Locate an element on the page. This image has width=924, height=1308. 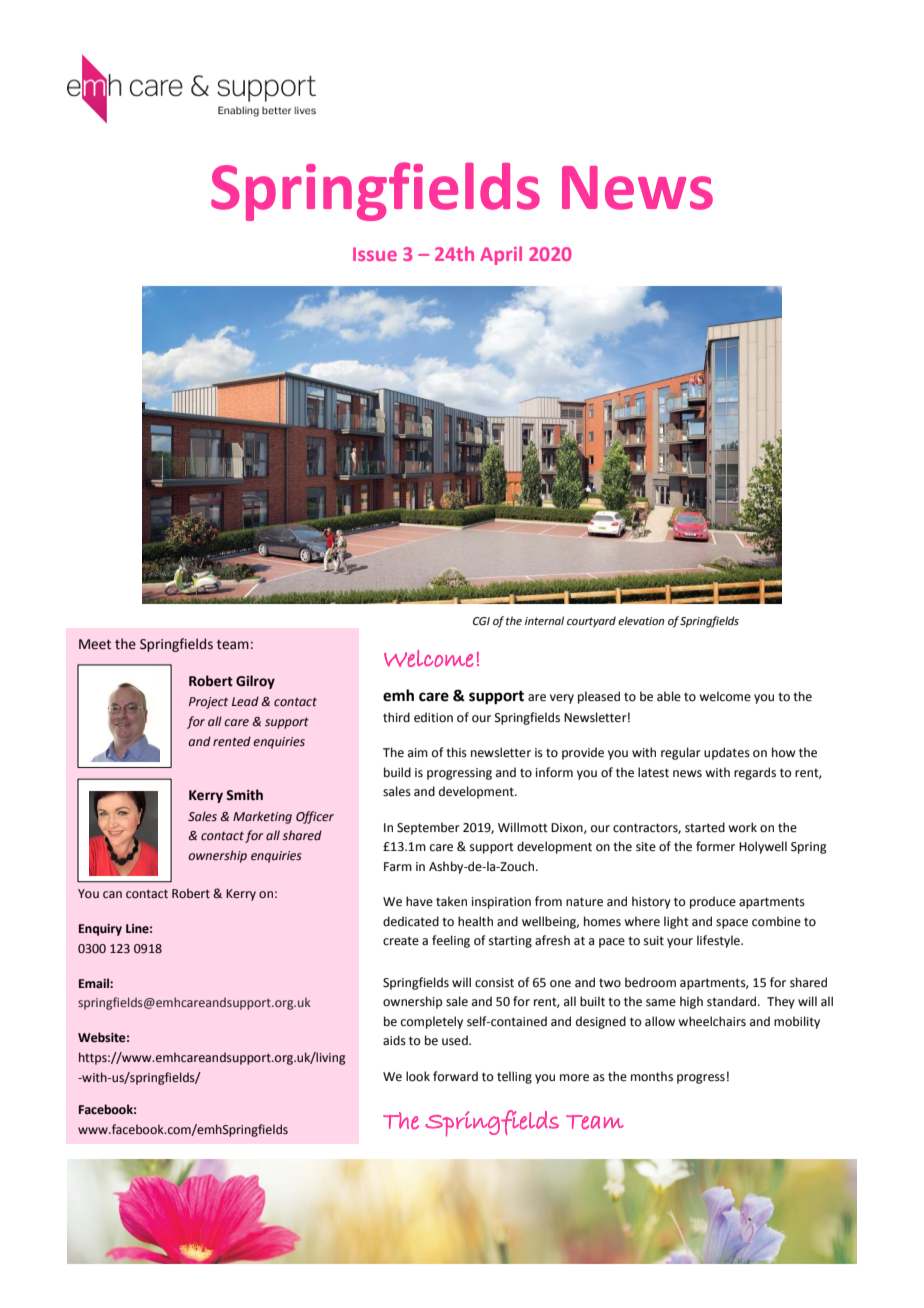
Issue is located at coordinates (375, 254).
